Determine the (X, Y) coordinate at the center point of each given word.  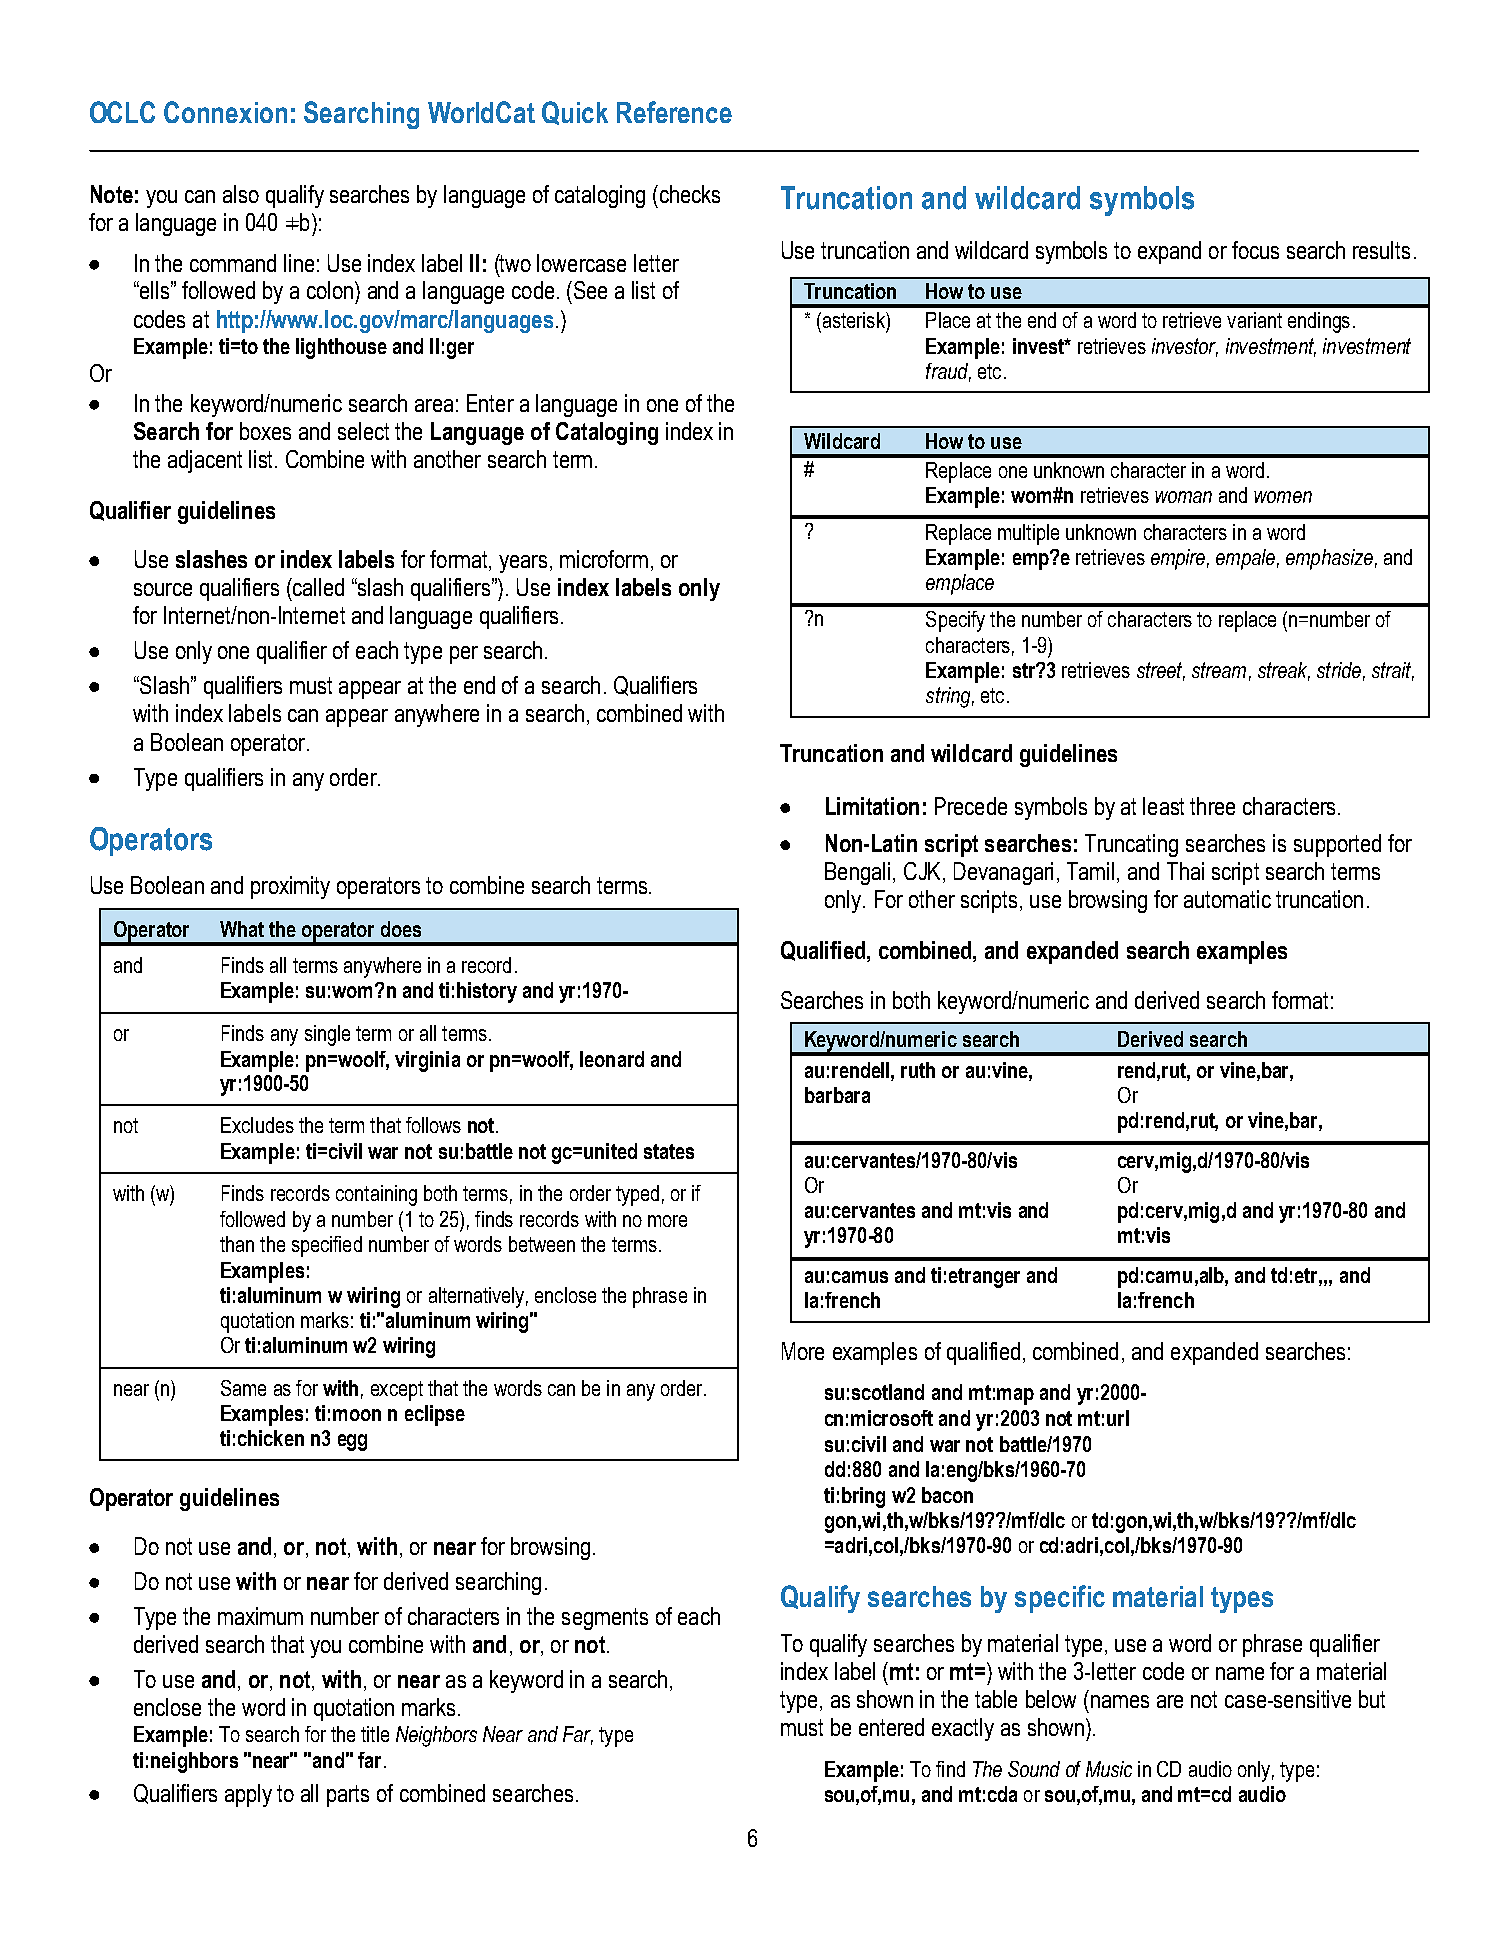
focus (1255, 250)
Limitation (872, 806)
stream (1219, 670)
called (317, 587)
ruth (918, 1070)
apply (248, 1795)
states (669, 1151)
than (237, 1244)
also (241, 194)
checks (688, 194)
